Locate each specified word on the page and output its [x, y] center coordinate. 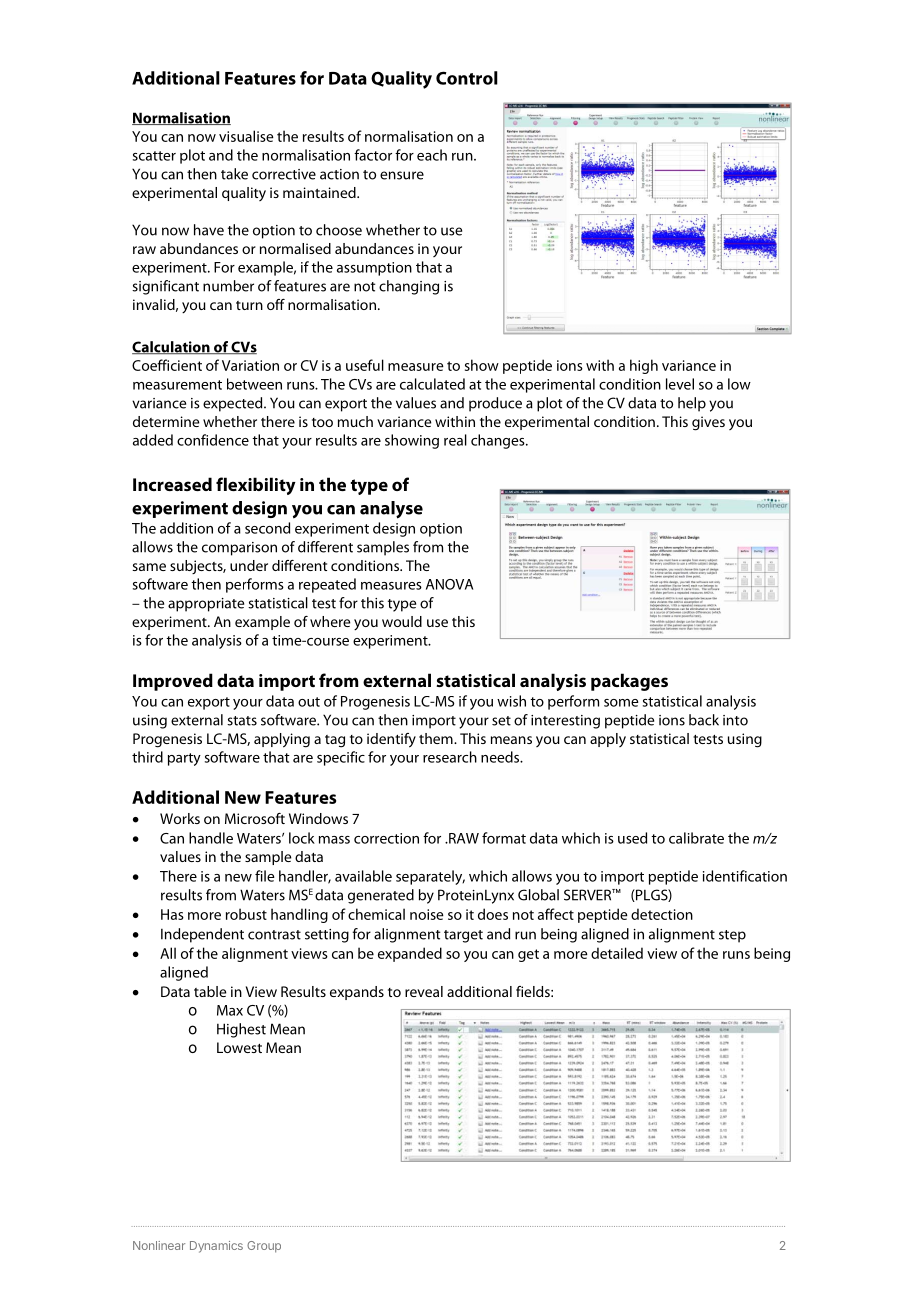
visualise [246, 136]
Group [264, 1247]
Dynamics [216, 1247]
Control [467, 78]
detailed [617, 953]
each [432, 155]
